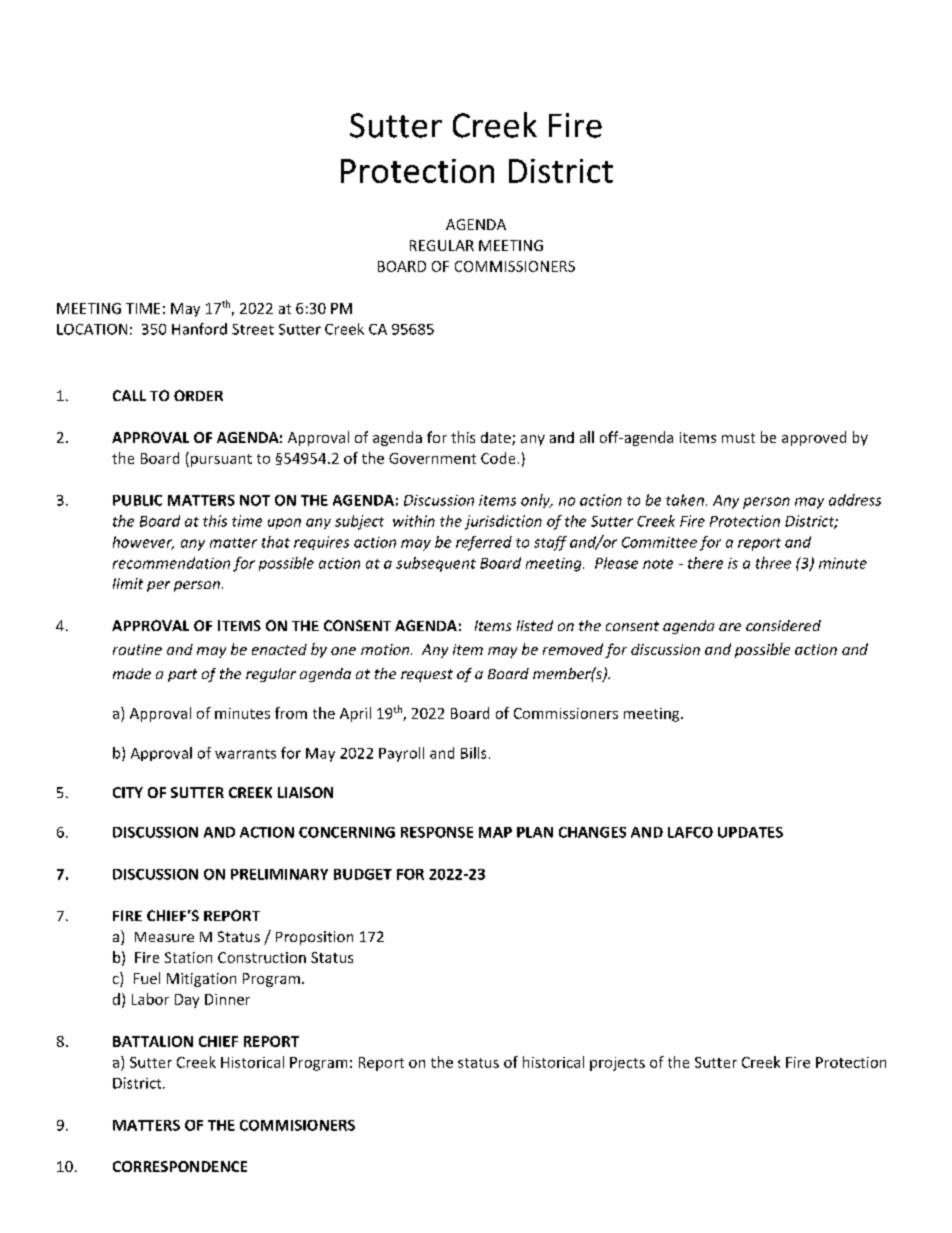 The image size is (952, 1233). I want to click on are, so click(730, 627).
